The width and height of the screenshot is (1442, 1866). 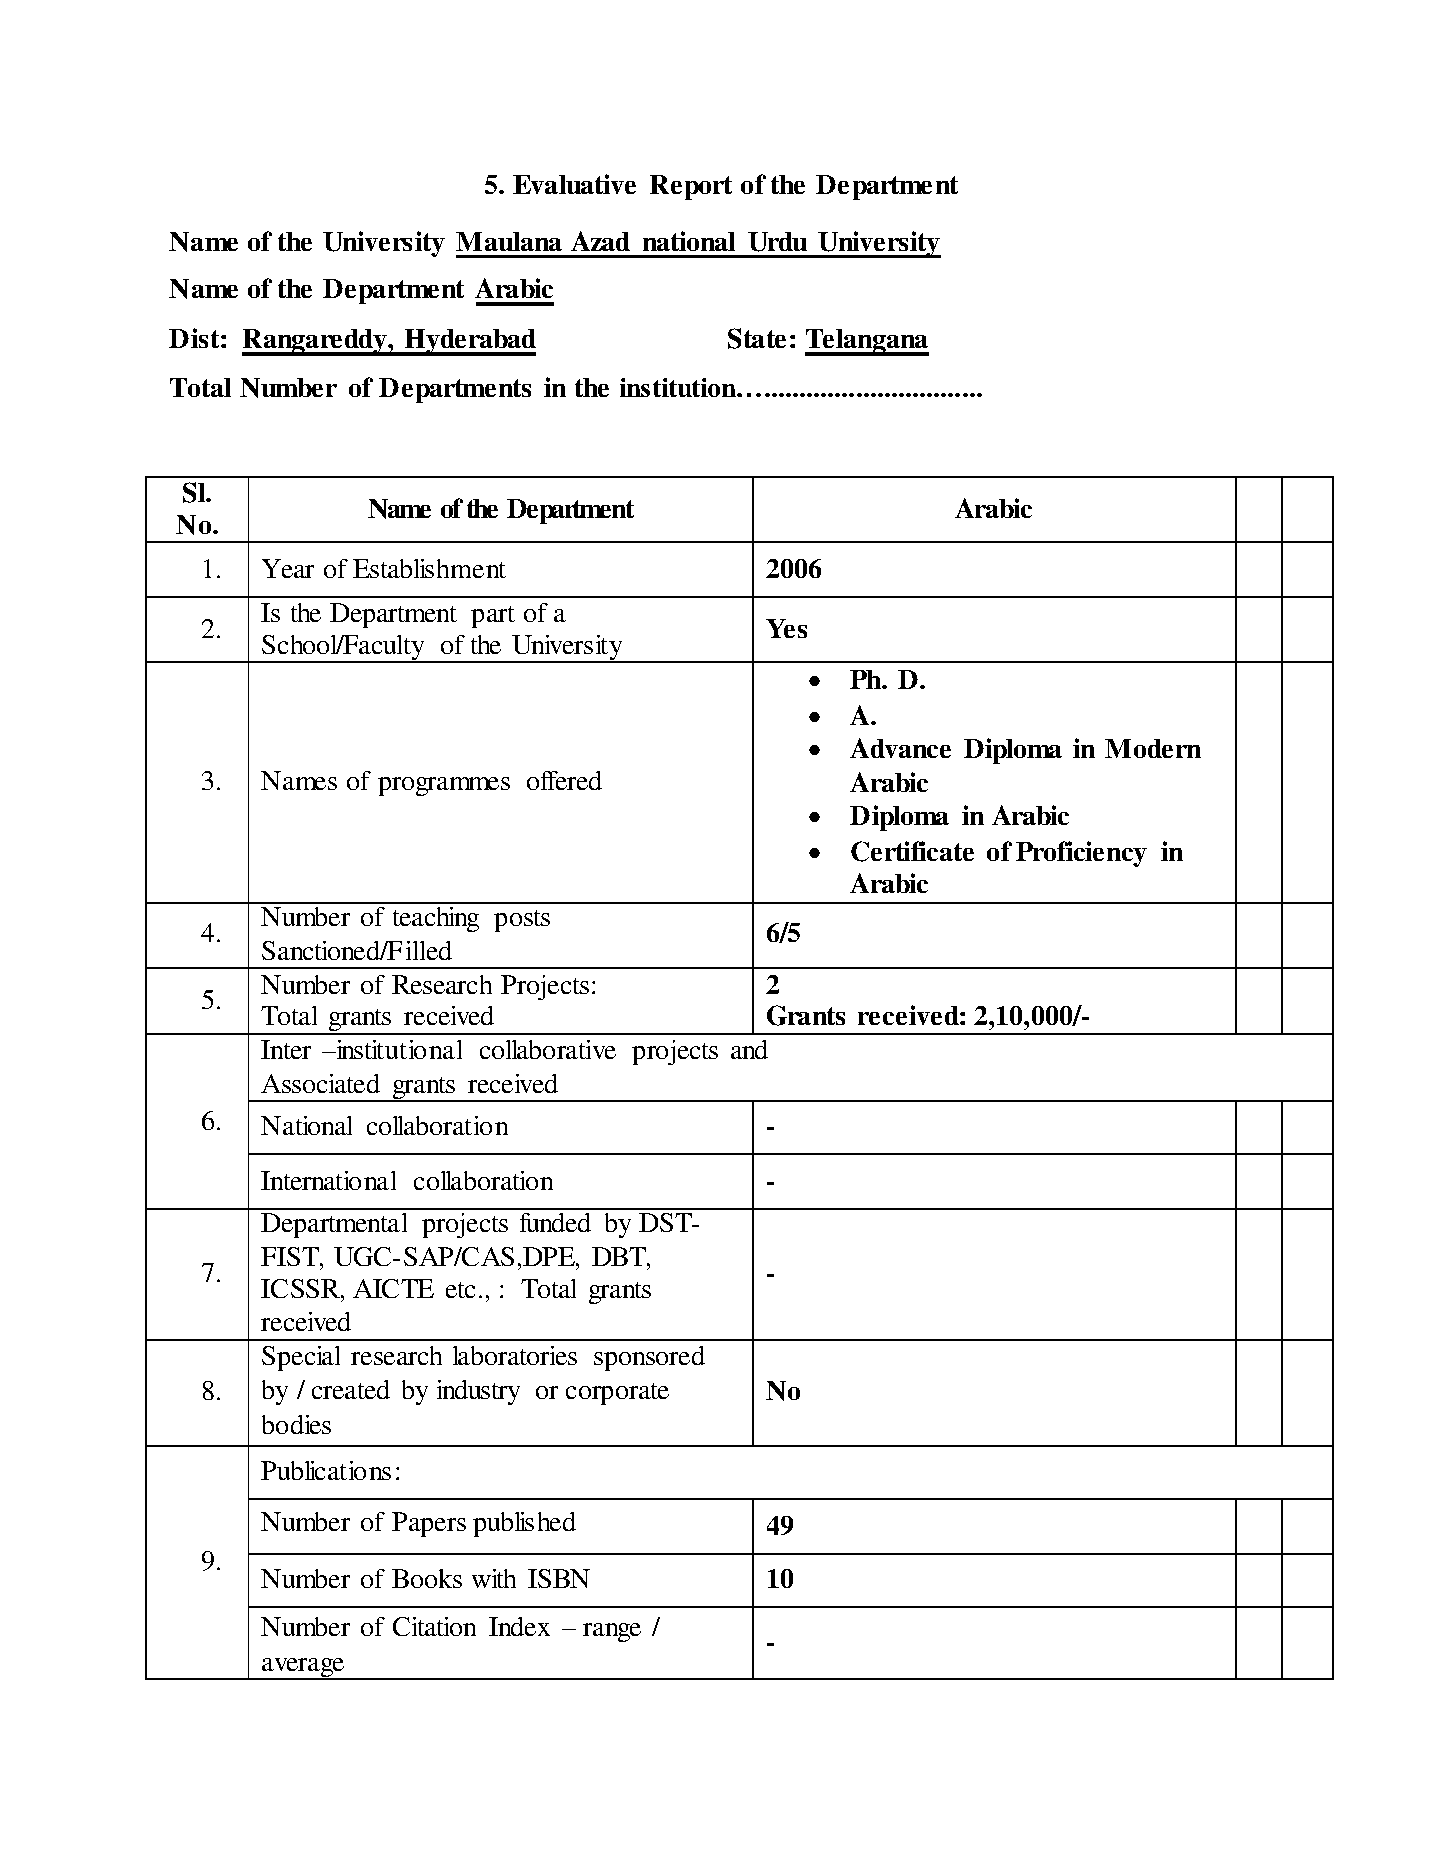 I want to click on Citation, so click(x=434, y=1626).
